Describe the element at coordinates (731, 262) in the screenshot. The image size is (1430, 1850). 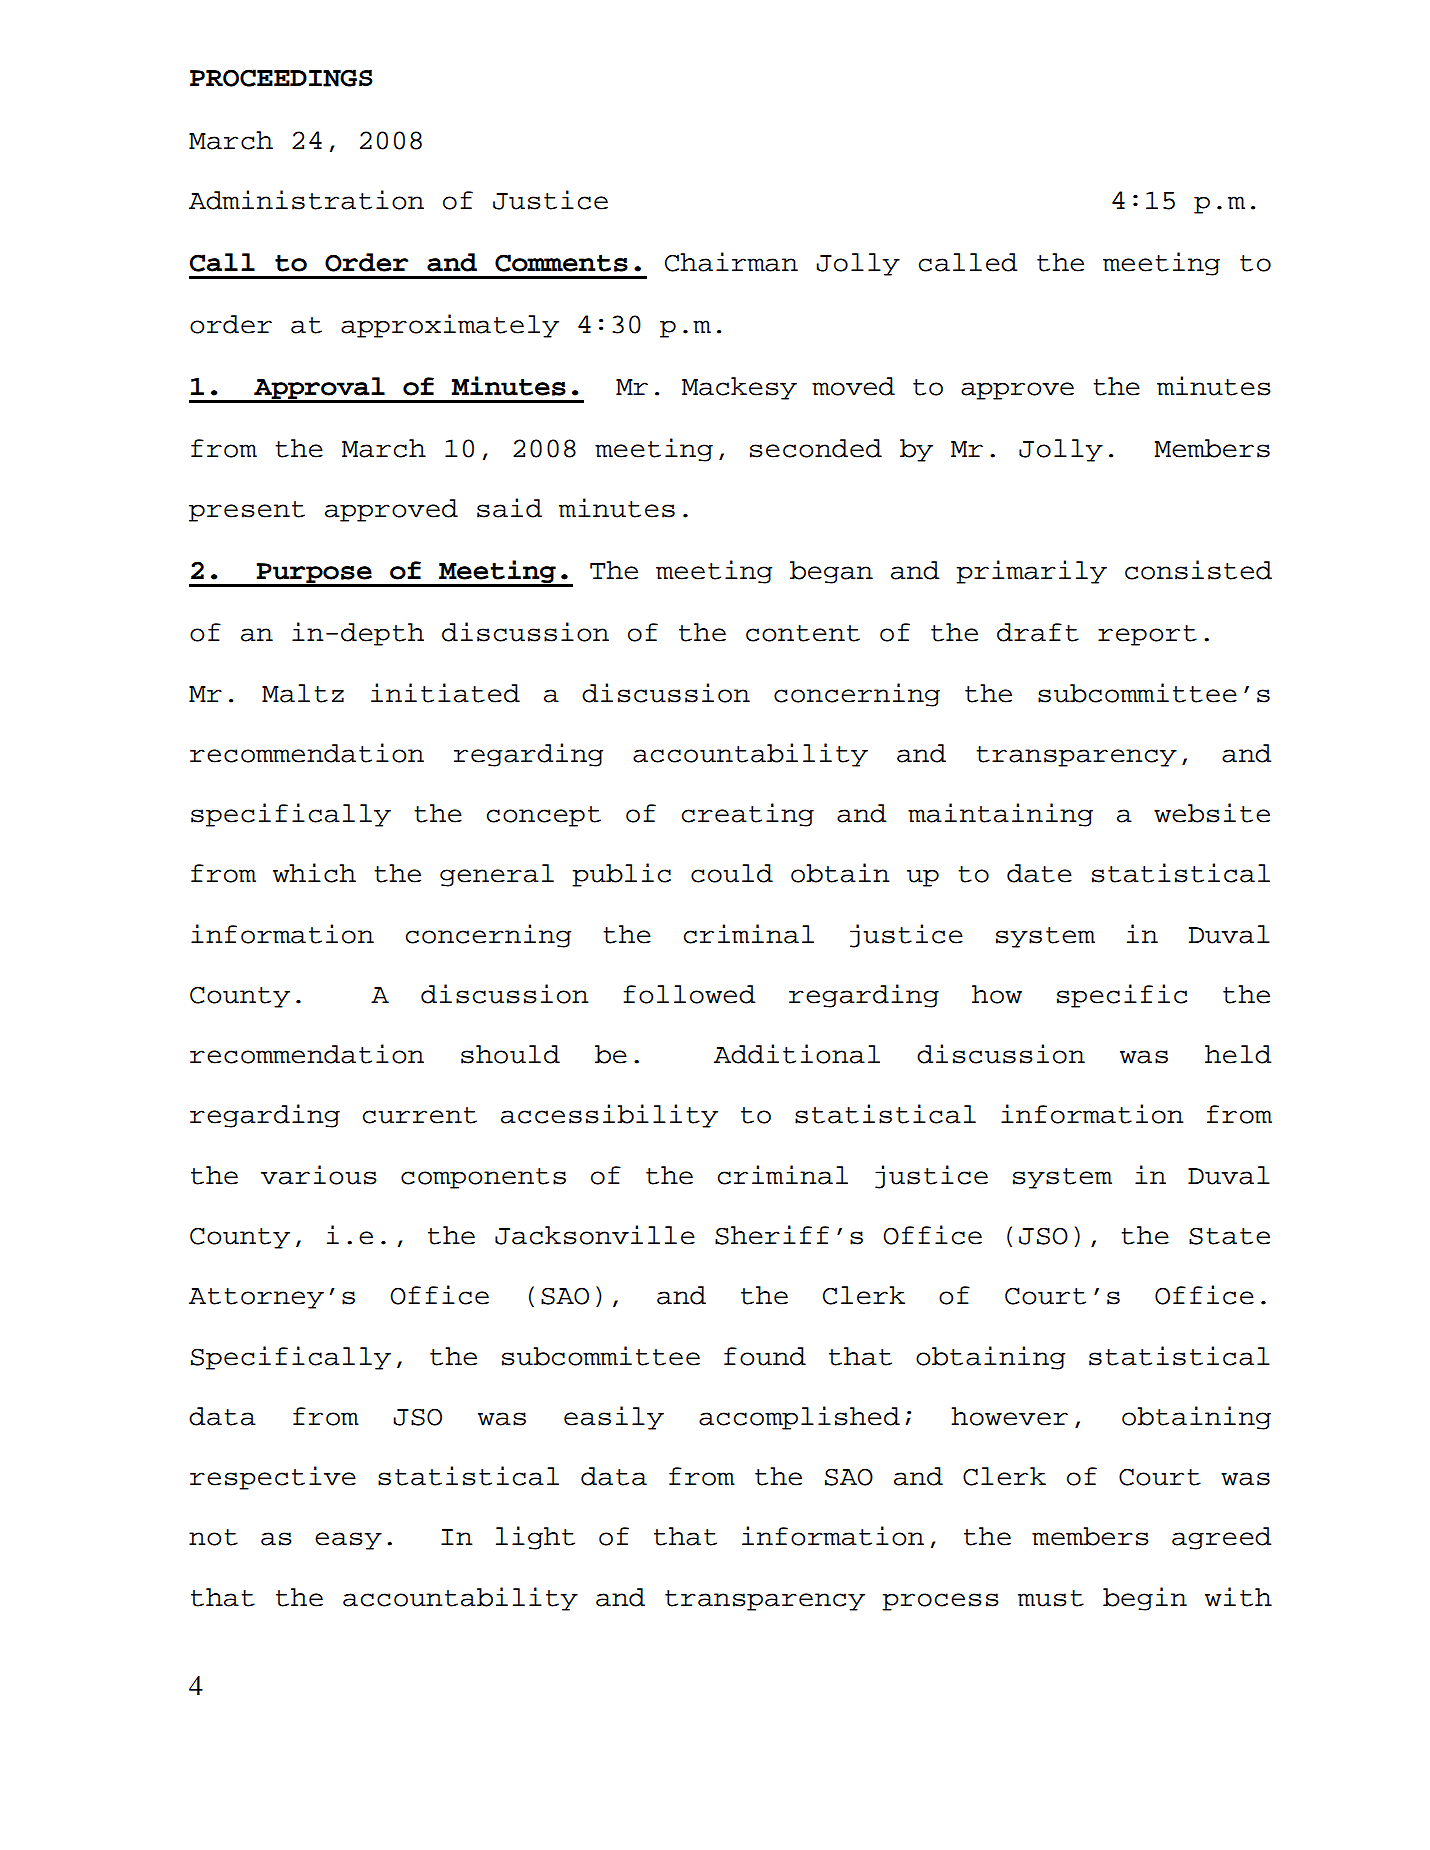
I see `Chairman` at that location.
